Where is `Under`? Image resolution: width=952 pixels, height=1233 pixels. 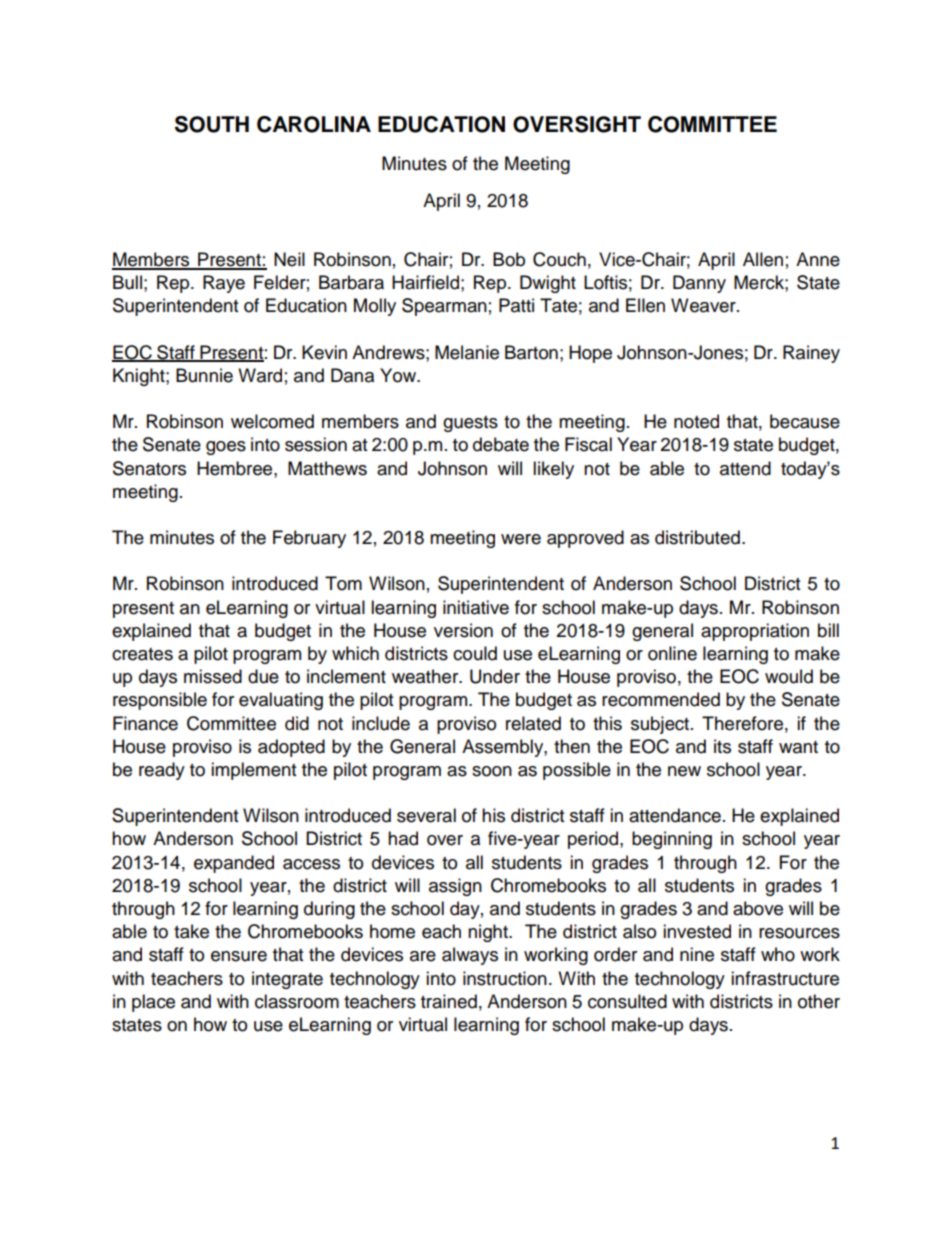 Under is located at coordinates (495, 676).
